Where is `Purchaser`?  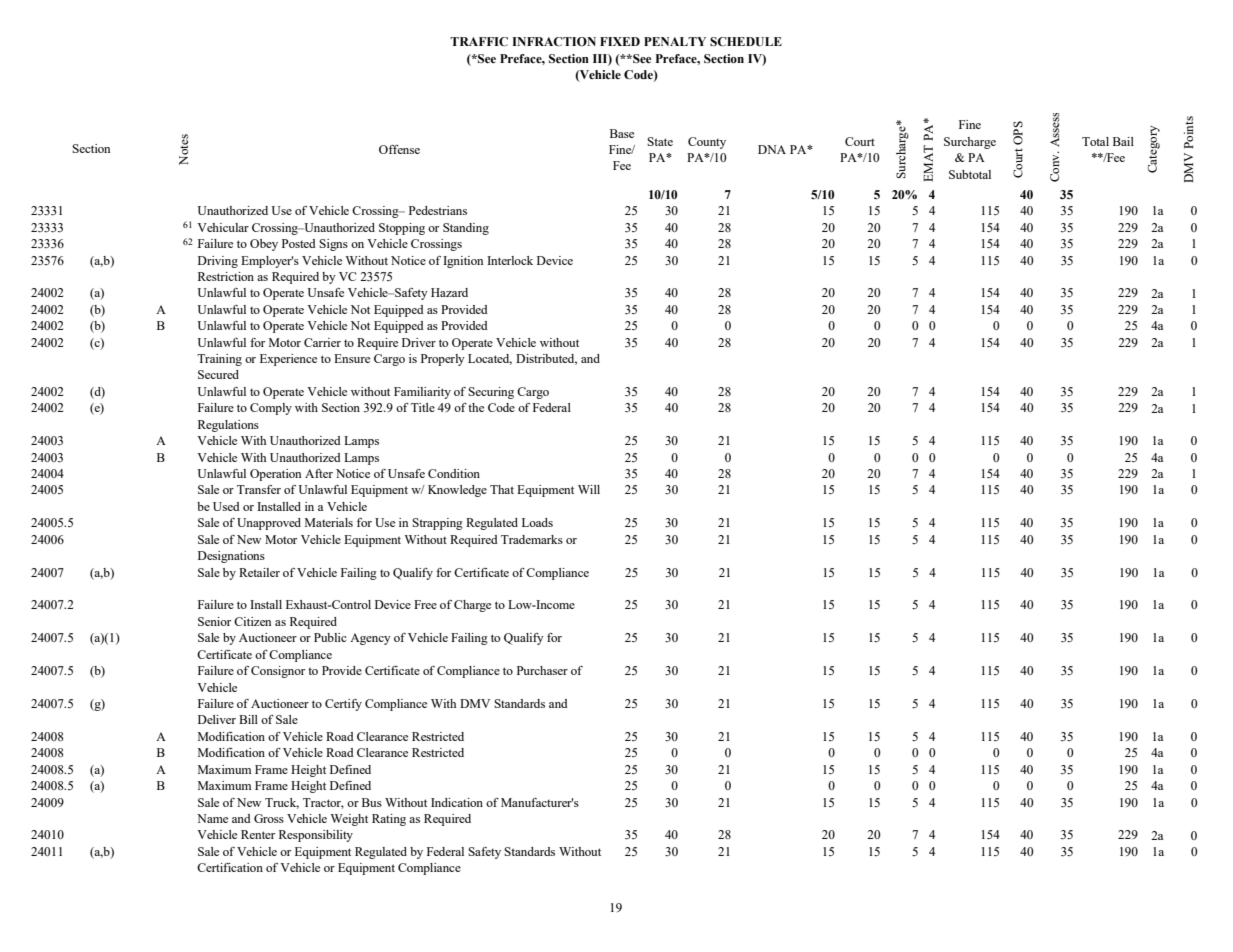
Purchaser is located at coordinates (542, 670).
